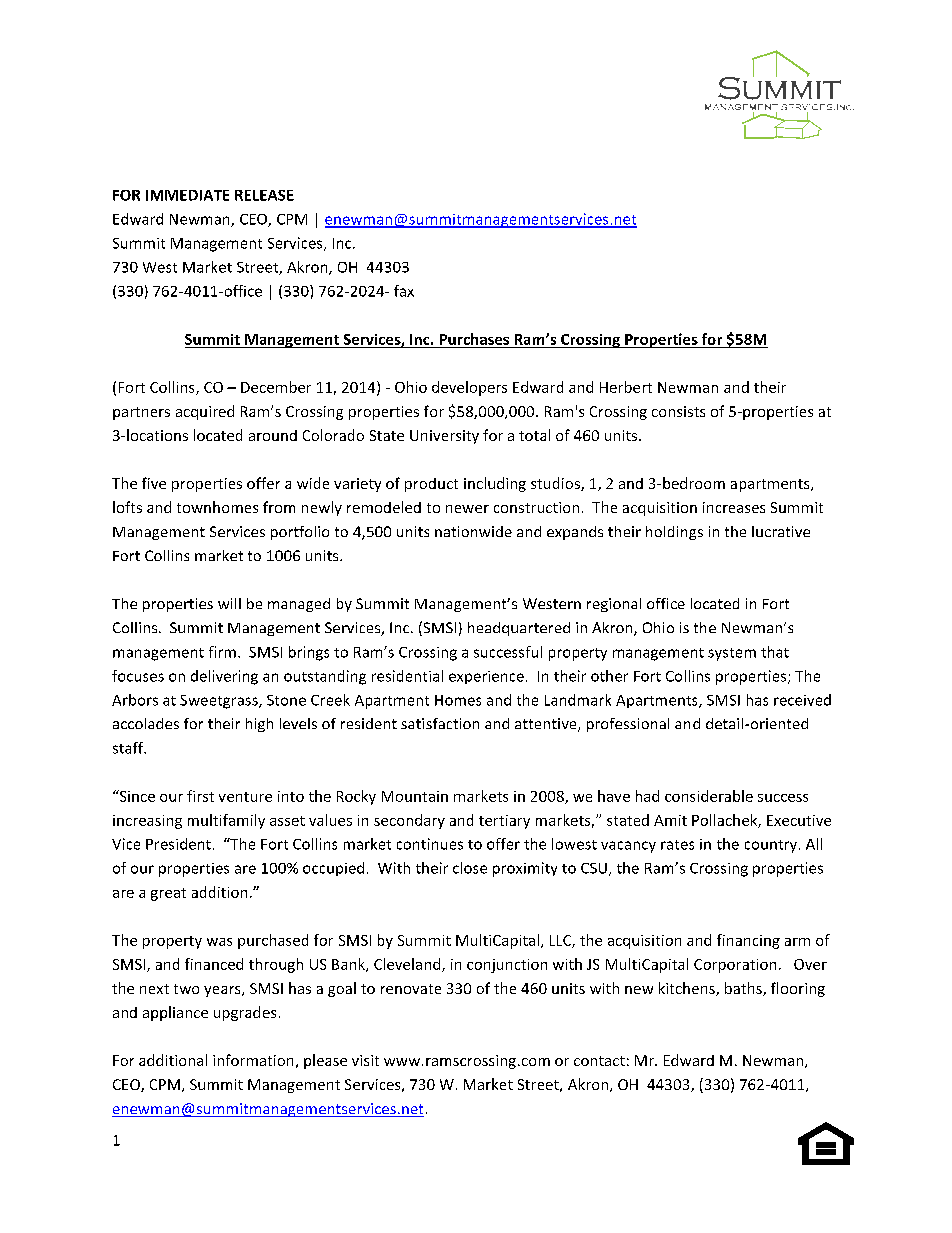 This screenshot has width=952, height=1233. I want to click on renovate, so click(411, 989).
